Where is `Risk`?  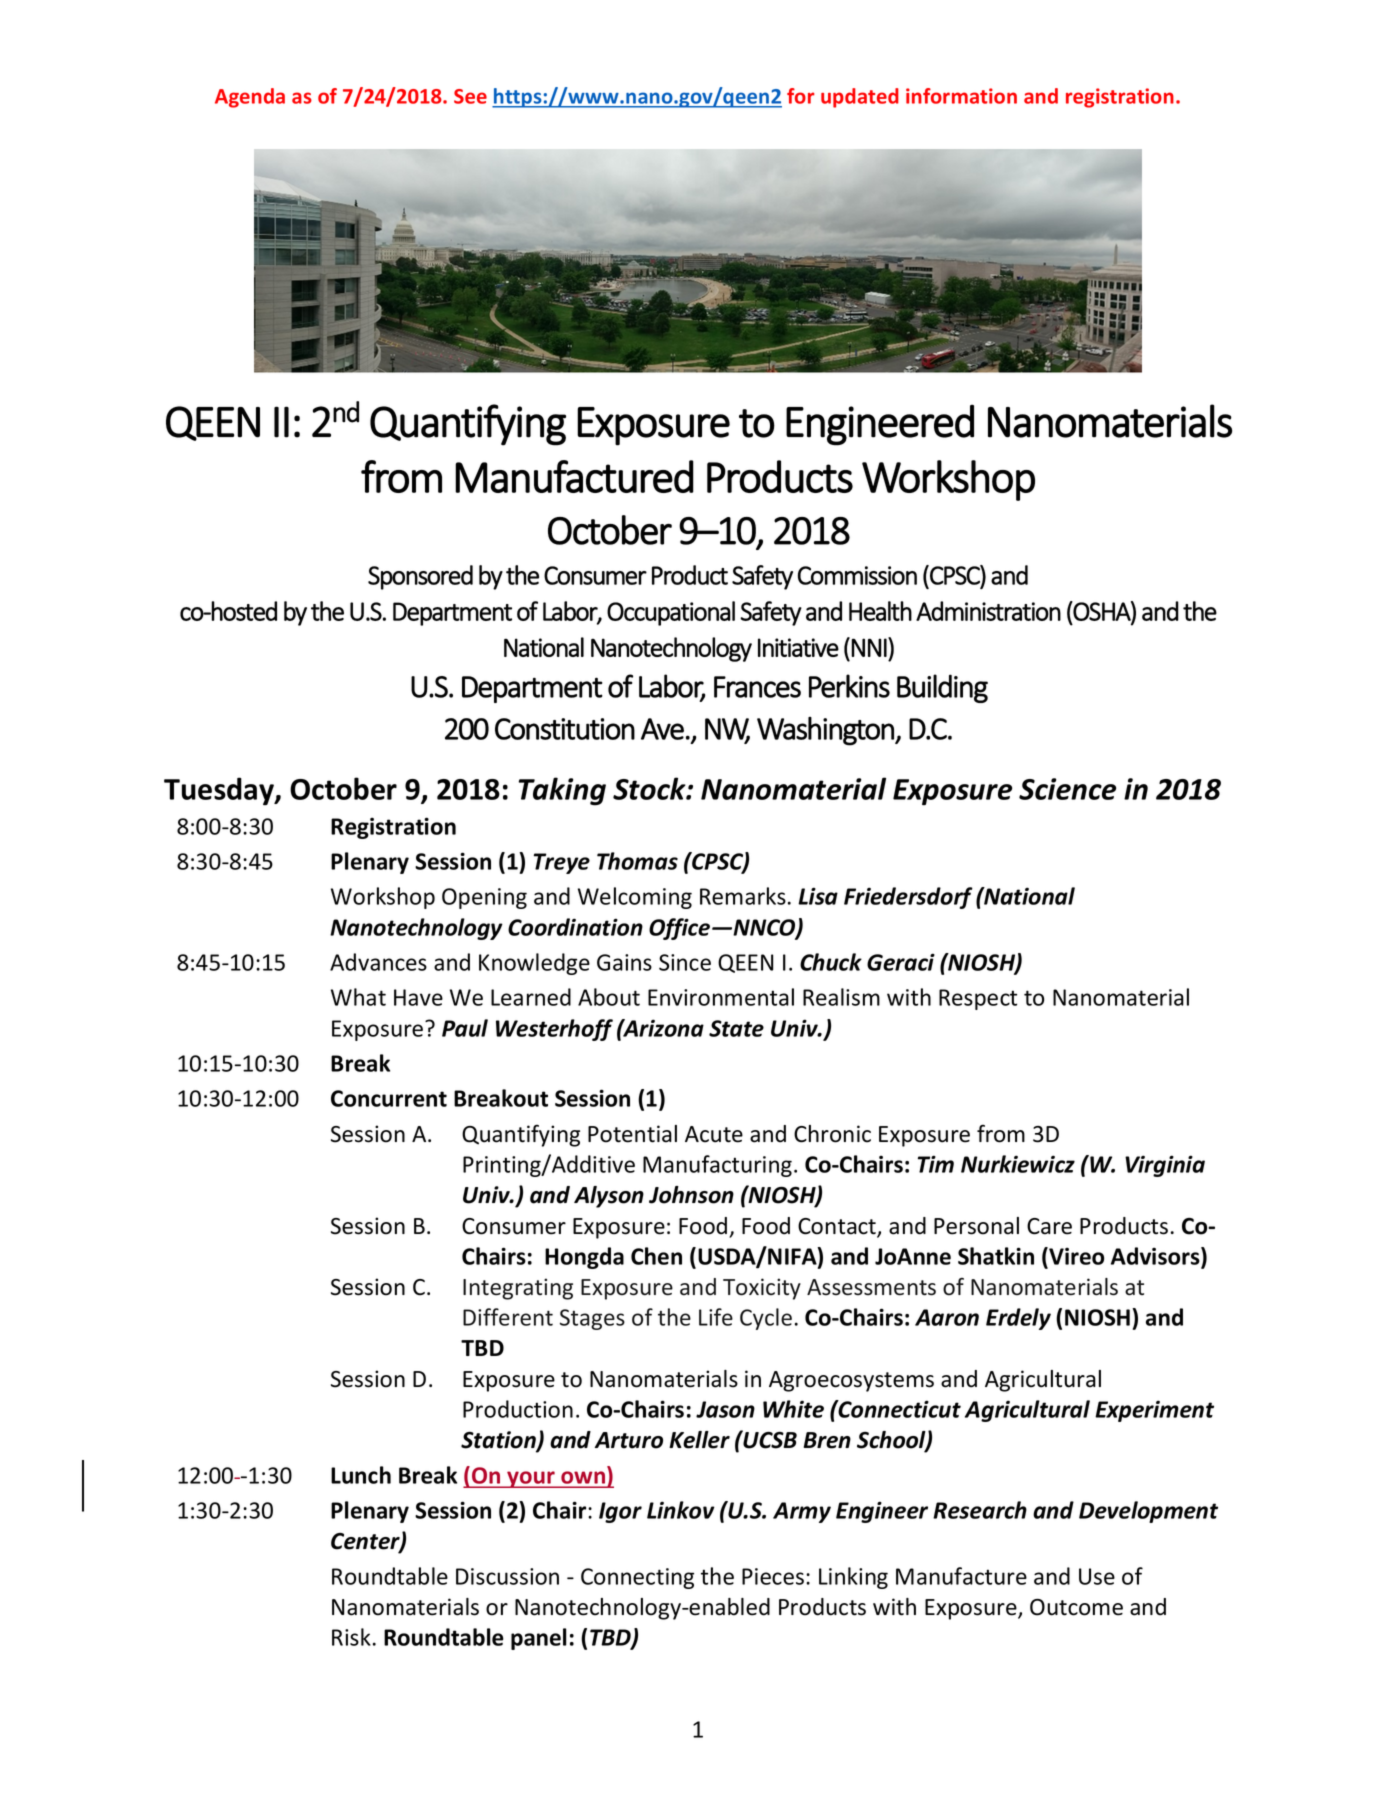
Risk is located at coordinates (351, 1637).
